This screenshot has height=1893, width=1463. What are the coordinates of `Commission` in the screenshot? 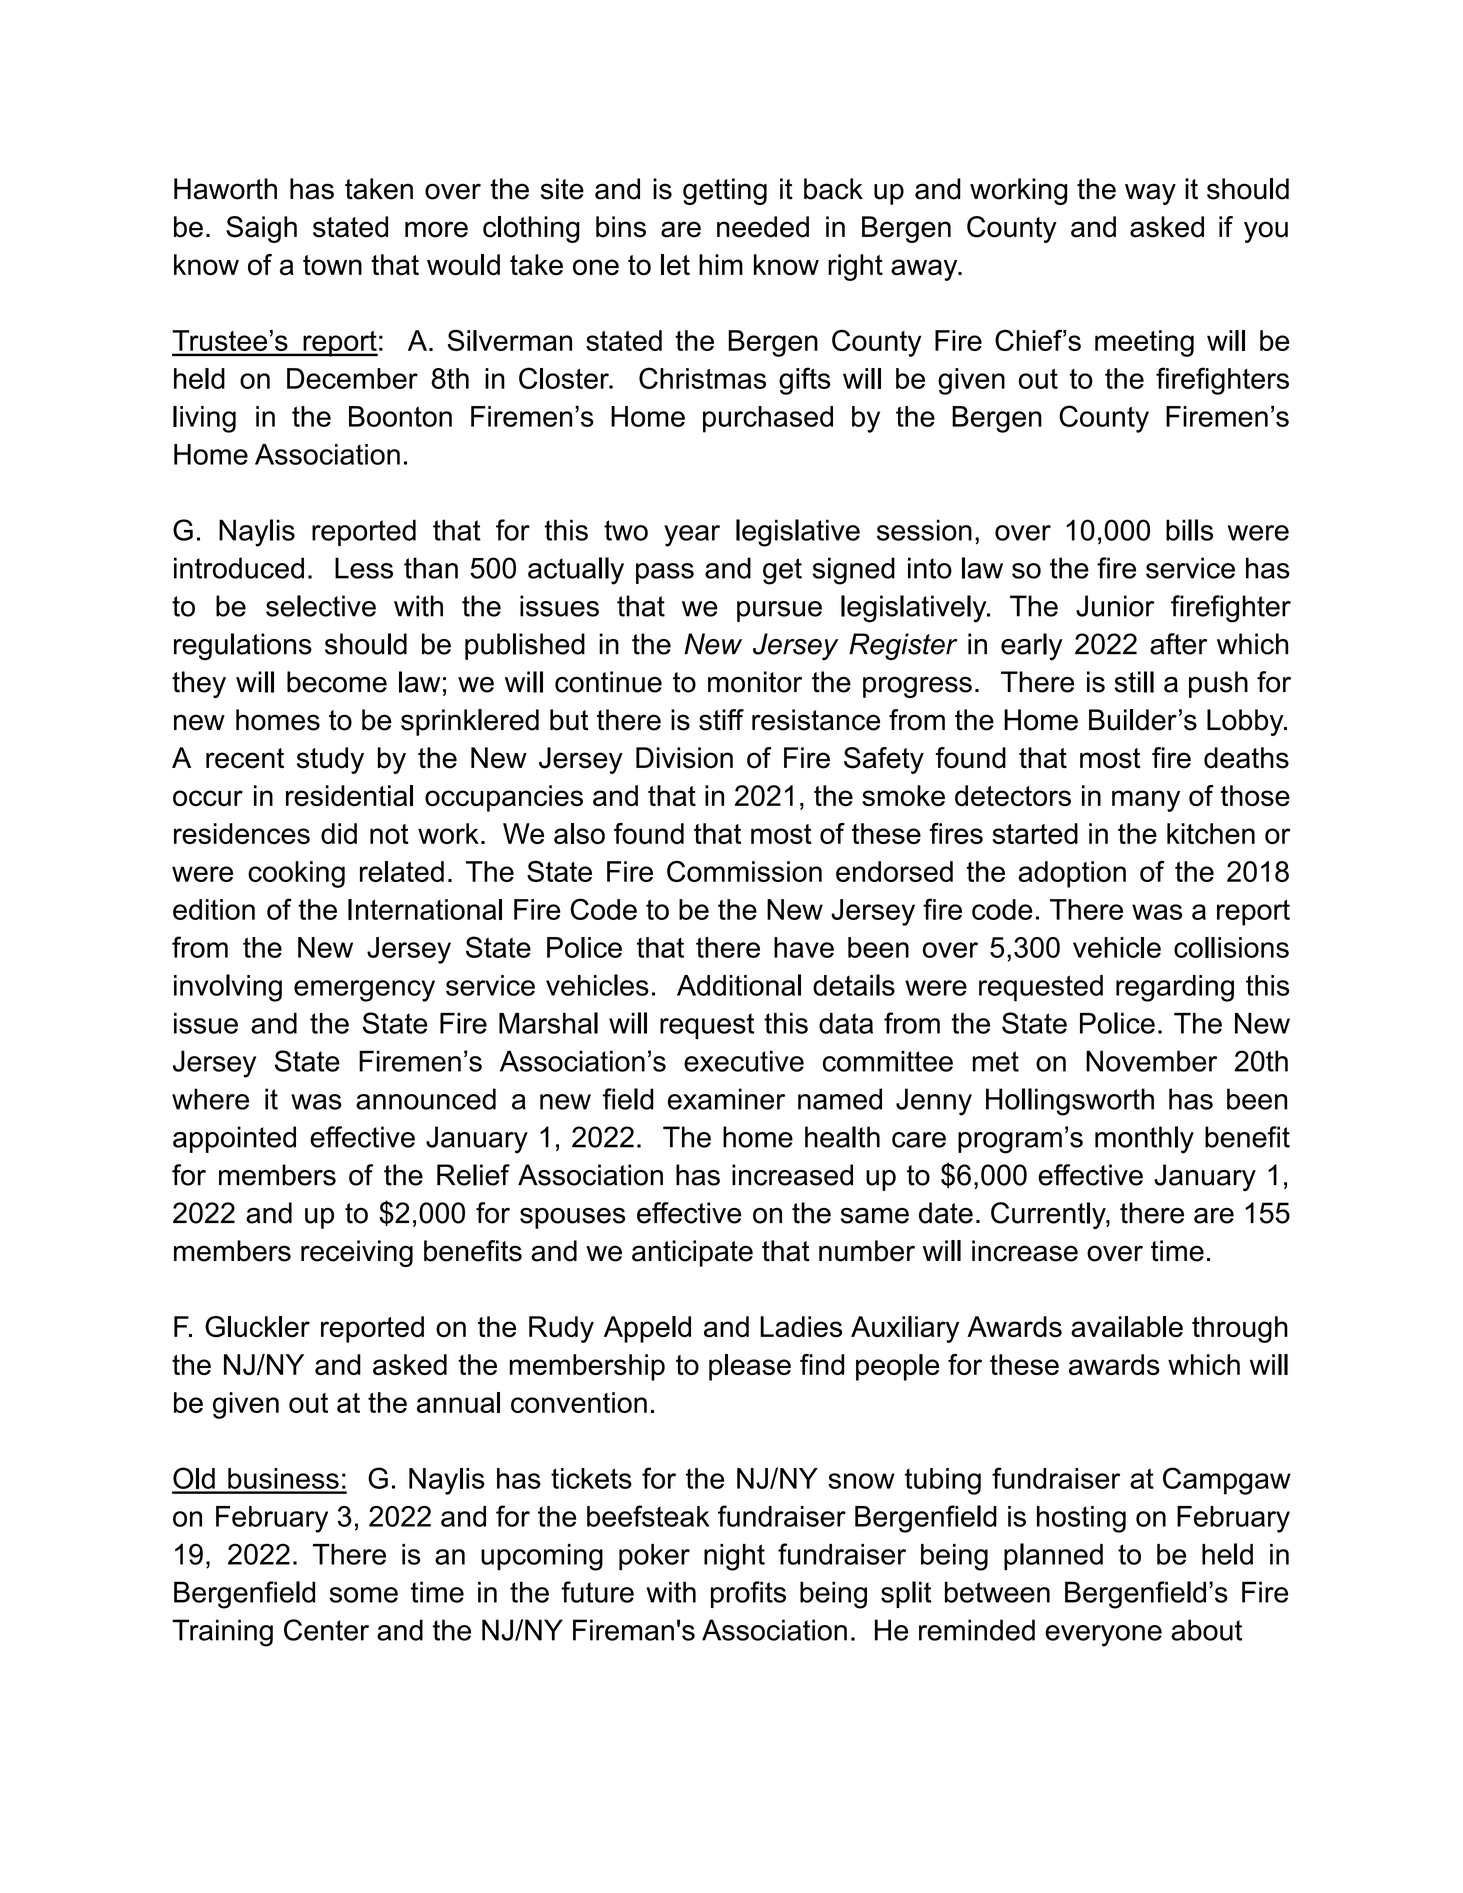 It's located at (744, 871).
